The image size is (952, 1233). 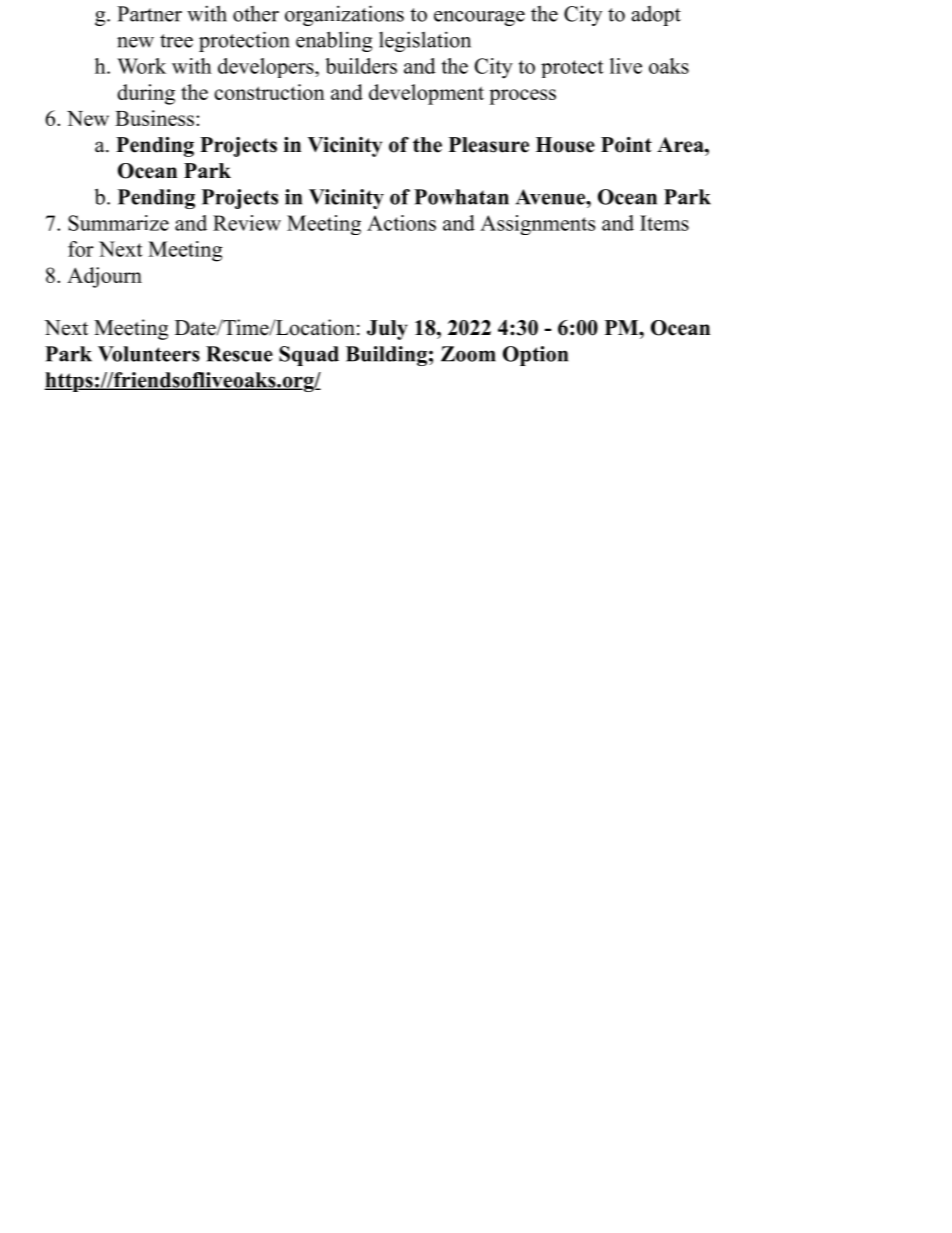 I want to click on Partner, so click(x=149, y=14).
